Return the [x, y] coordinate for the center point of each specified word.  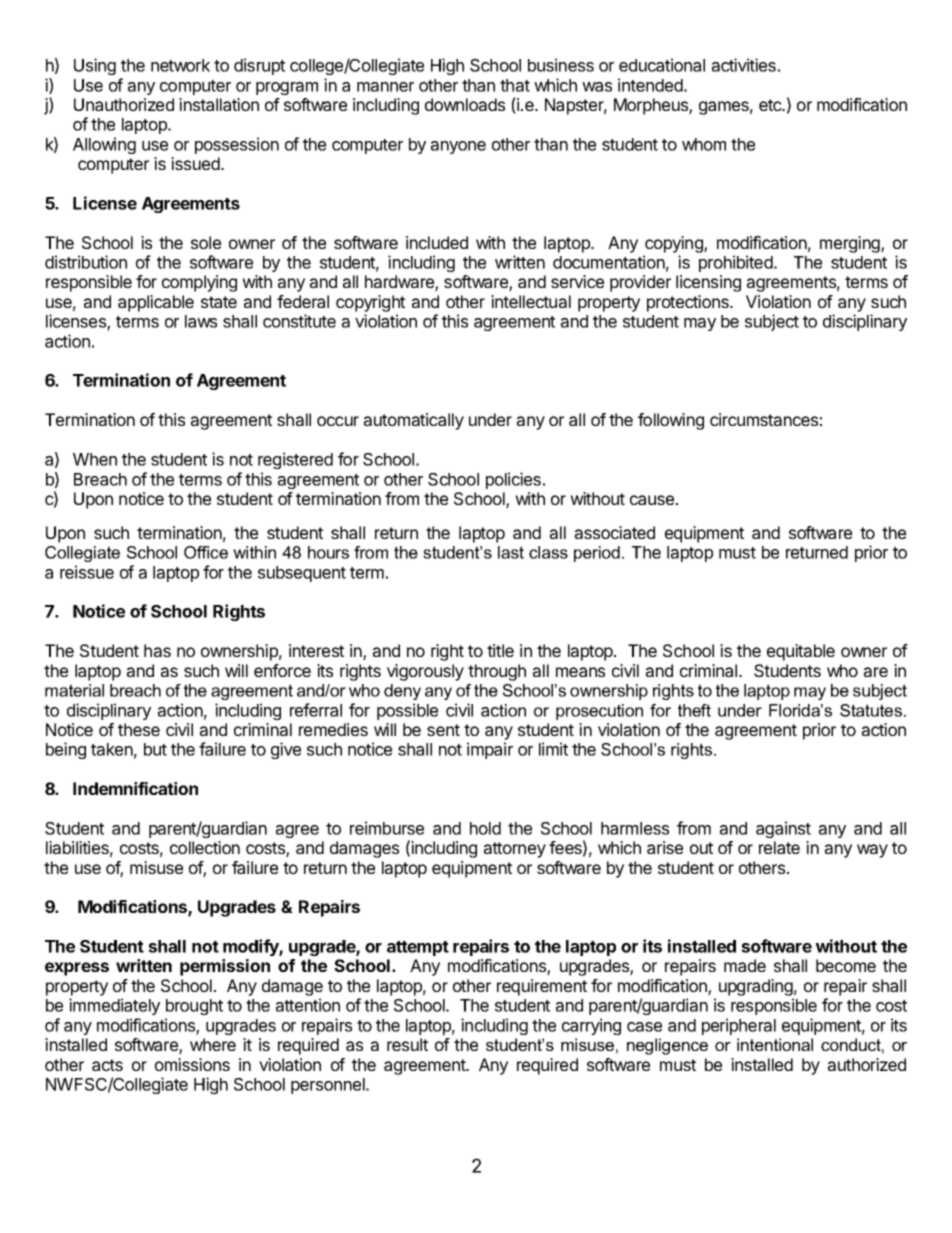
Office [206, 552]
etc [771, 105]
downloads [465, 104]
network [180, 65]
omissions [192, 1064]
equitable [801, 652]
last [511, 552]
